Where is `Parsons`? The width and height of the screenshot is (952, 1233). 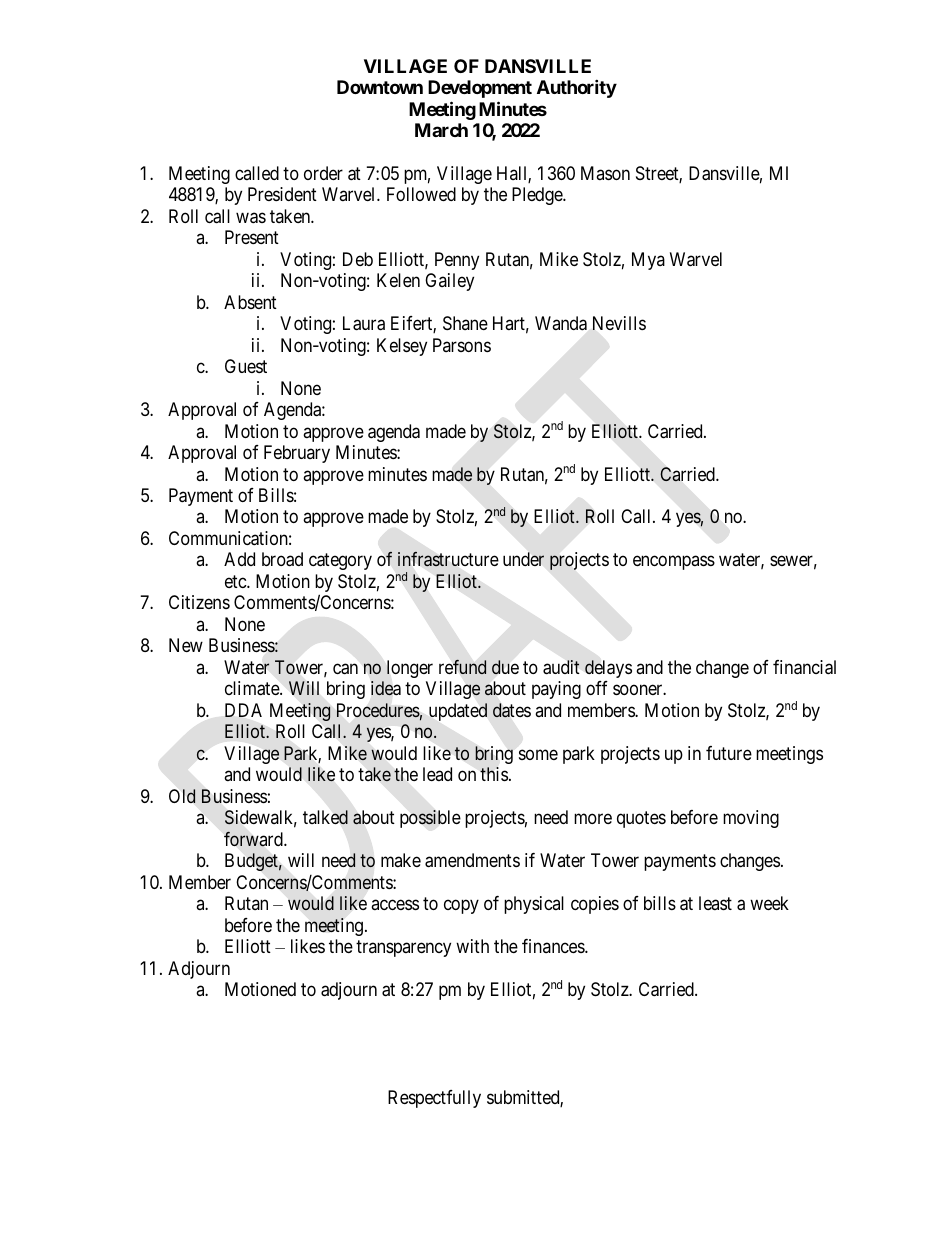
Parsons is located at coordinates (462, 345).
